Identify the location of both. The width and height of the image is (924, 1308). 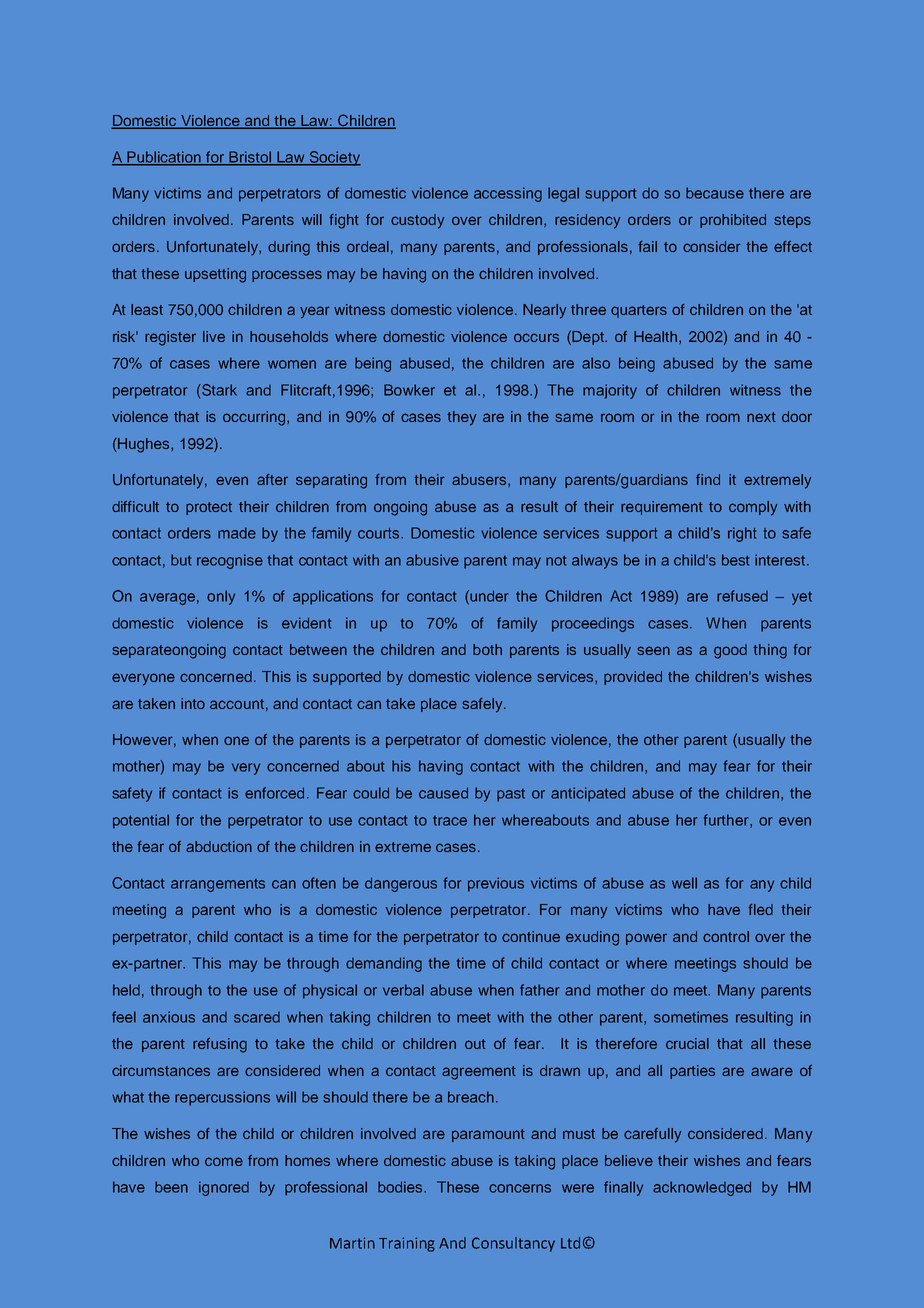
(487, 649).
